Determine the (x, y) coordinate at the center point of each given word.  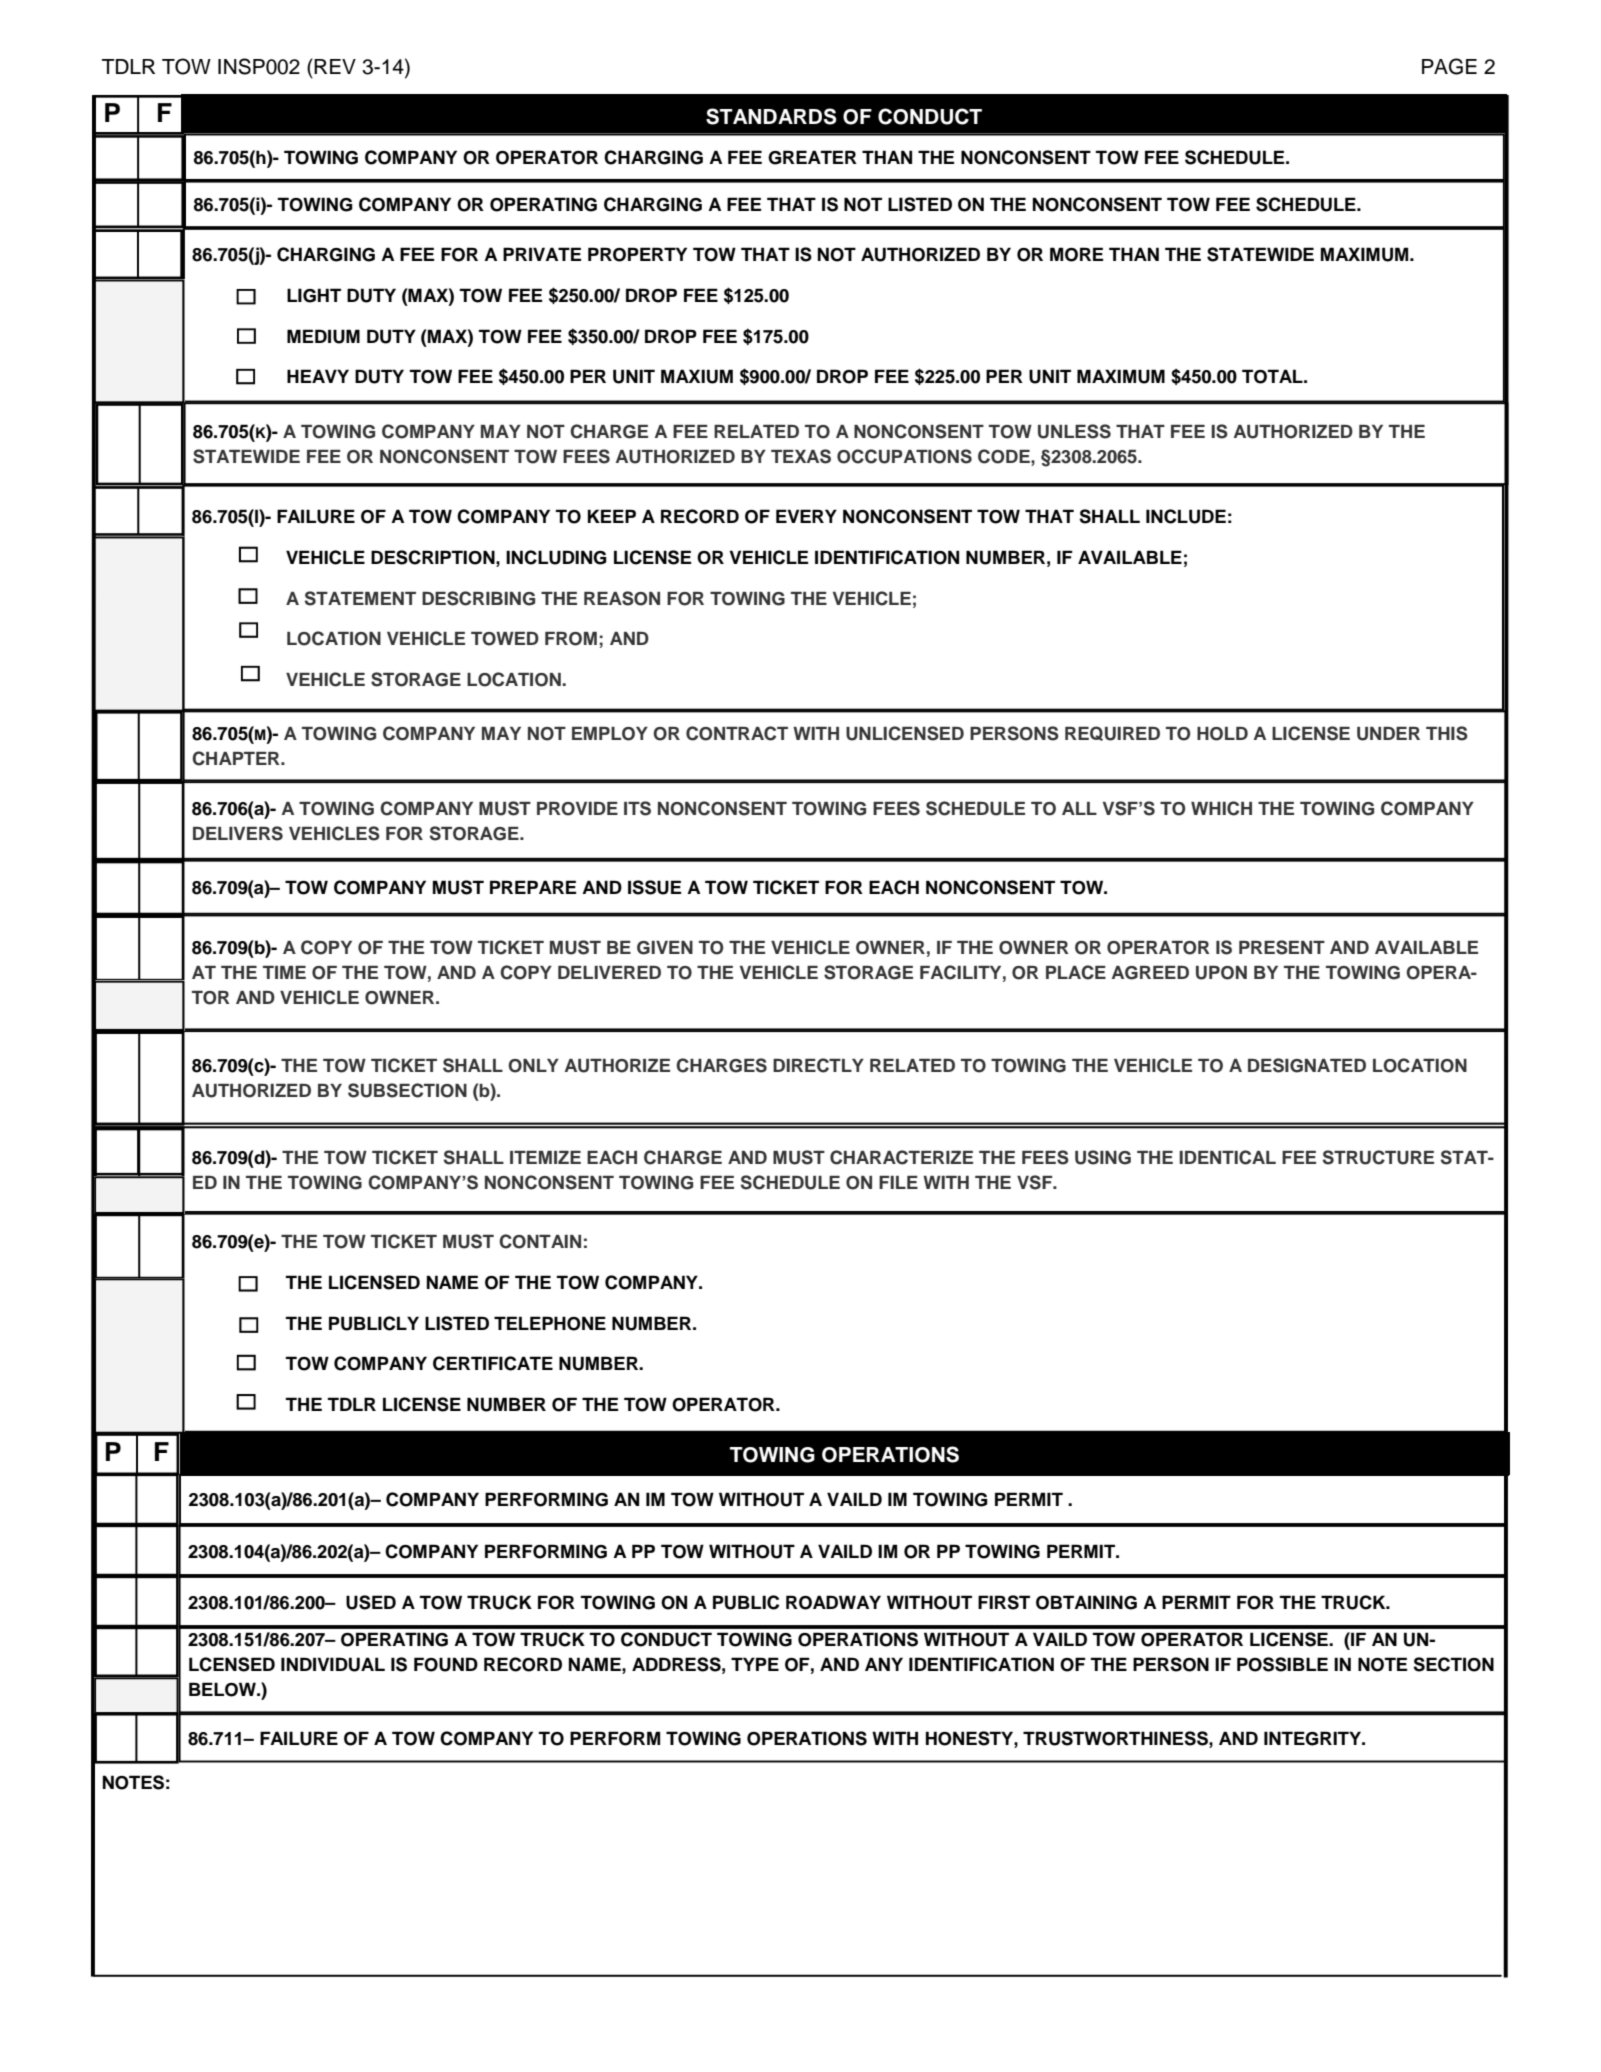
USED (371, 1602)
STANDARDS (771, 116)
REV (335, 66)
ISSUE (655, 887)
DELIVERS (238, 833)
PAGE (1449, 66)
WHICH (1221, 808)
